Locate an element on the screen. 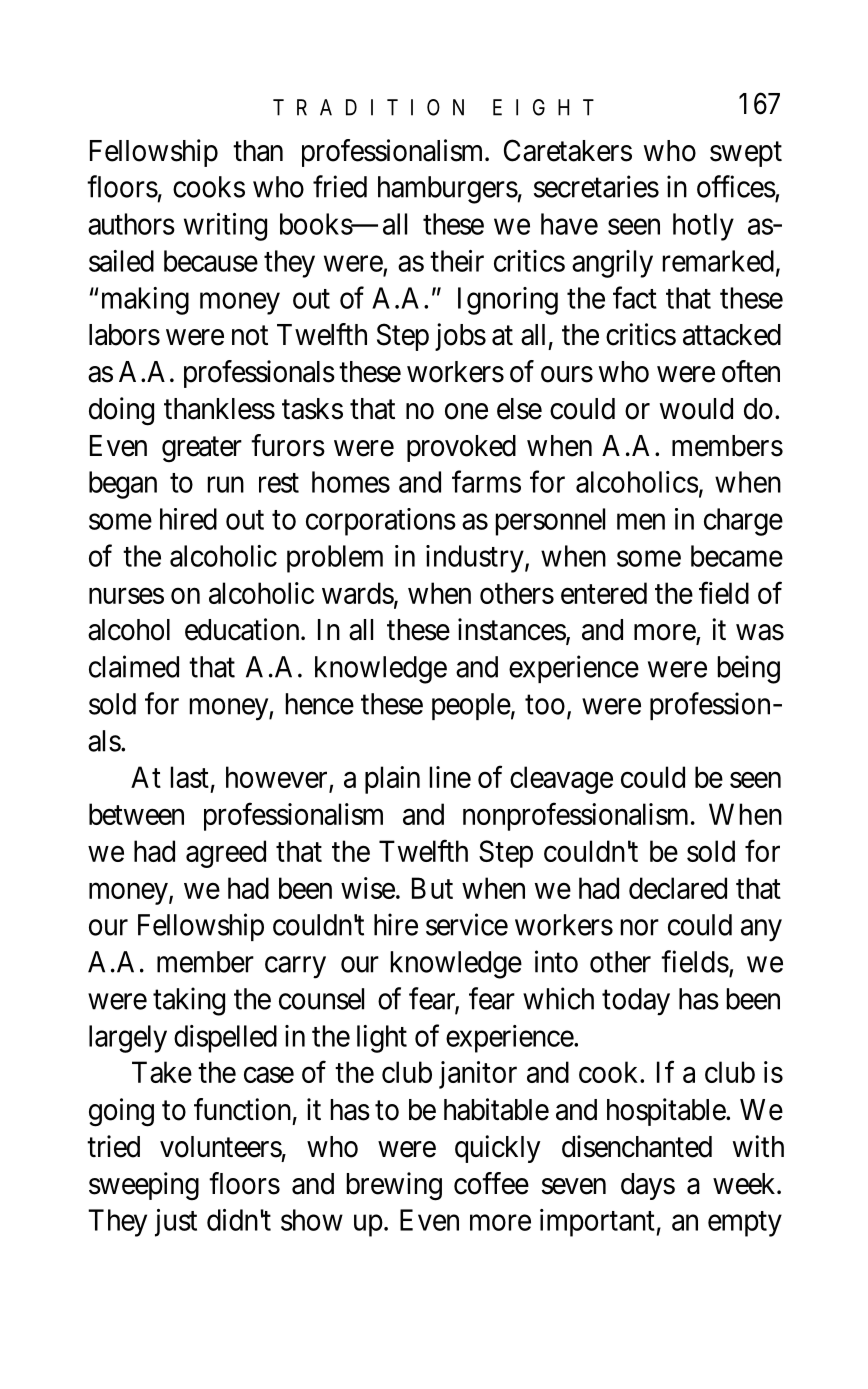 The image size is (868, 1389). declared is located at coordinates (678, 888).
